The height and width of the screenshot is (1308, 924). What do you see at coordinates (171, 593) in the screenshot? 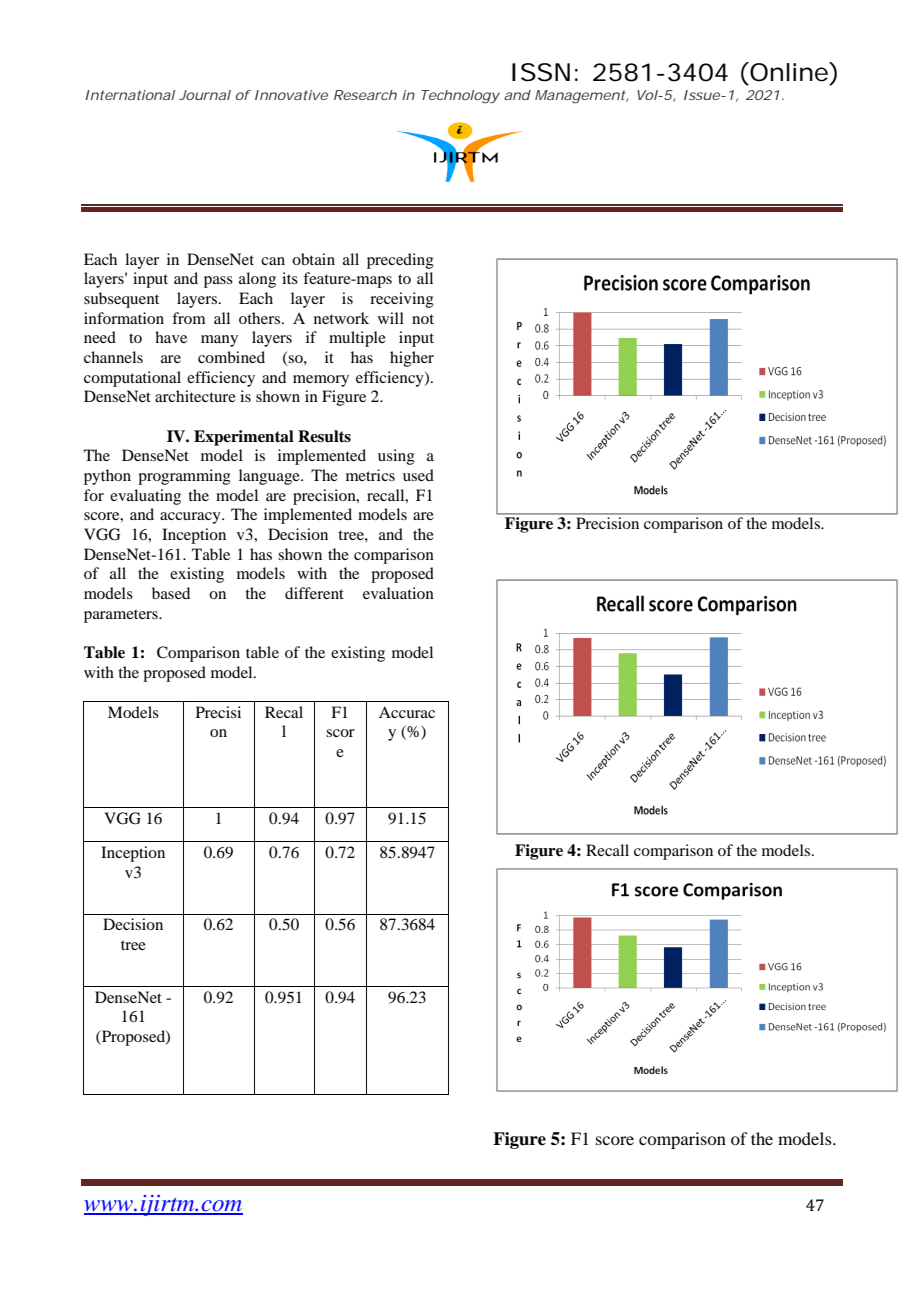
I see `based` at bounding box center [171, 593].
